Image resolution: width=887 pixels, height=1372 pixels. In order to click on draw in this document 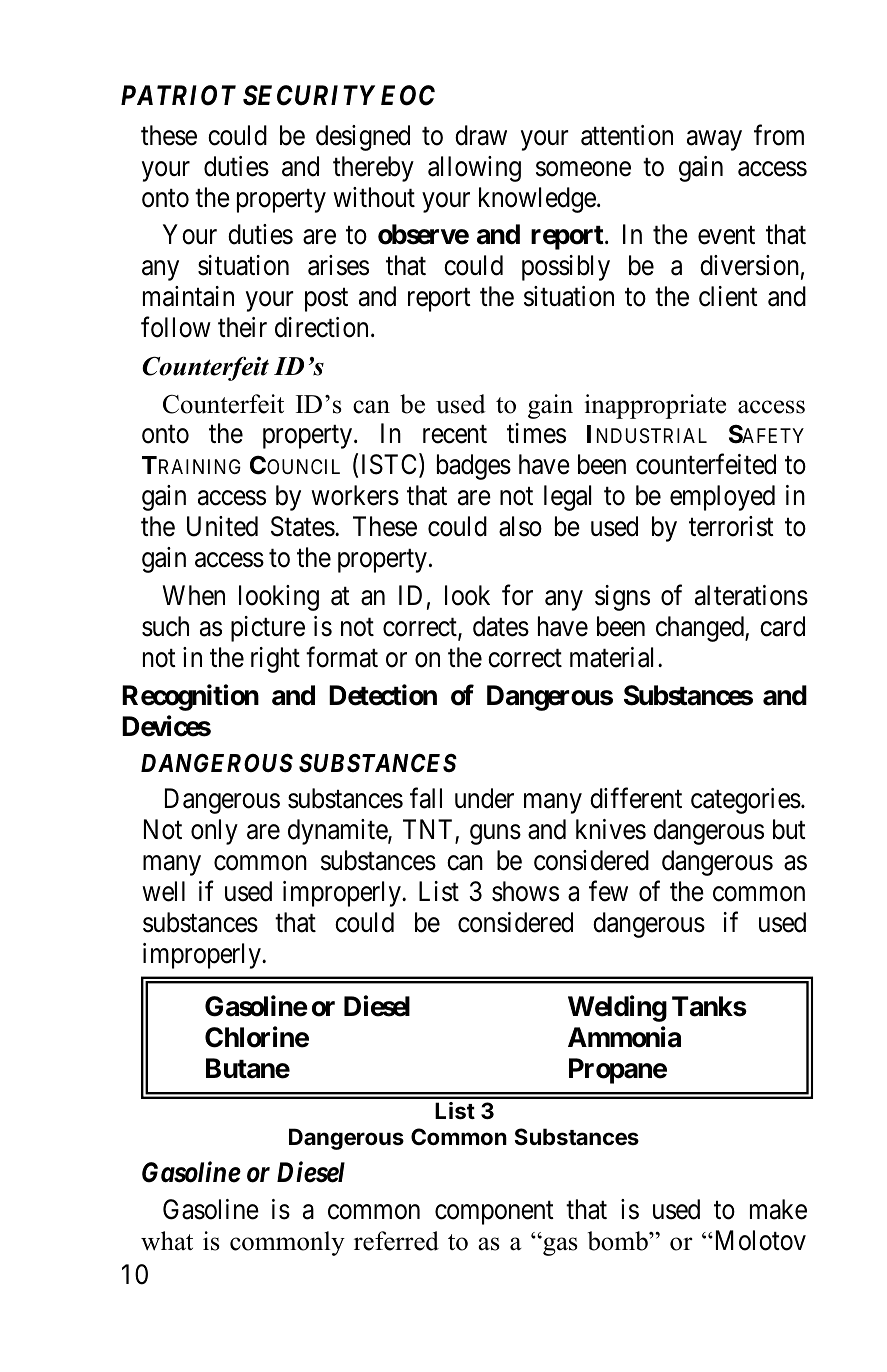, I will do `click(481, 135)`.
